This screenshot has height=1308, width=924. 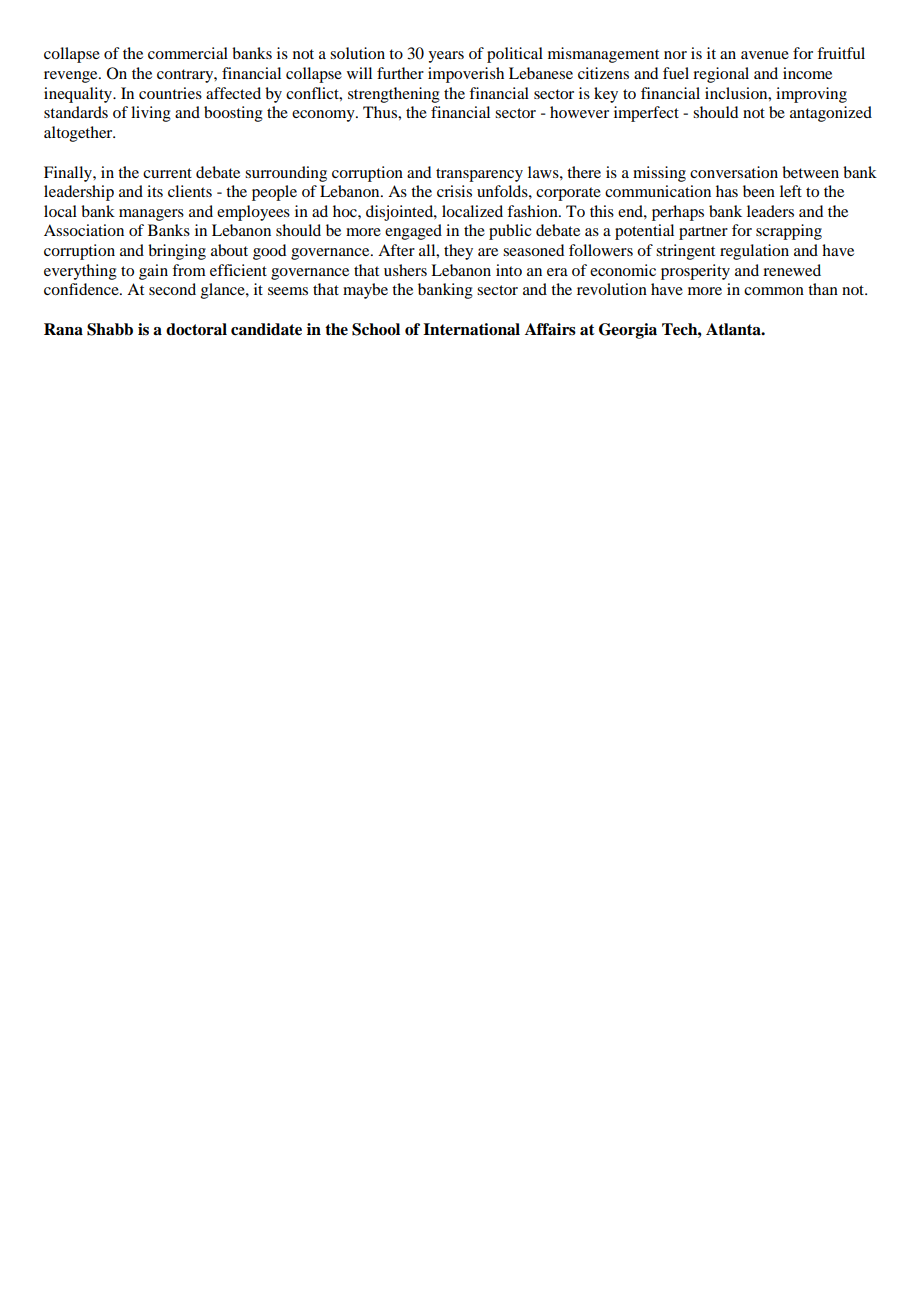 I want to click on crisis, so click(x=454, y=191).
